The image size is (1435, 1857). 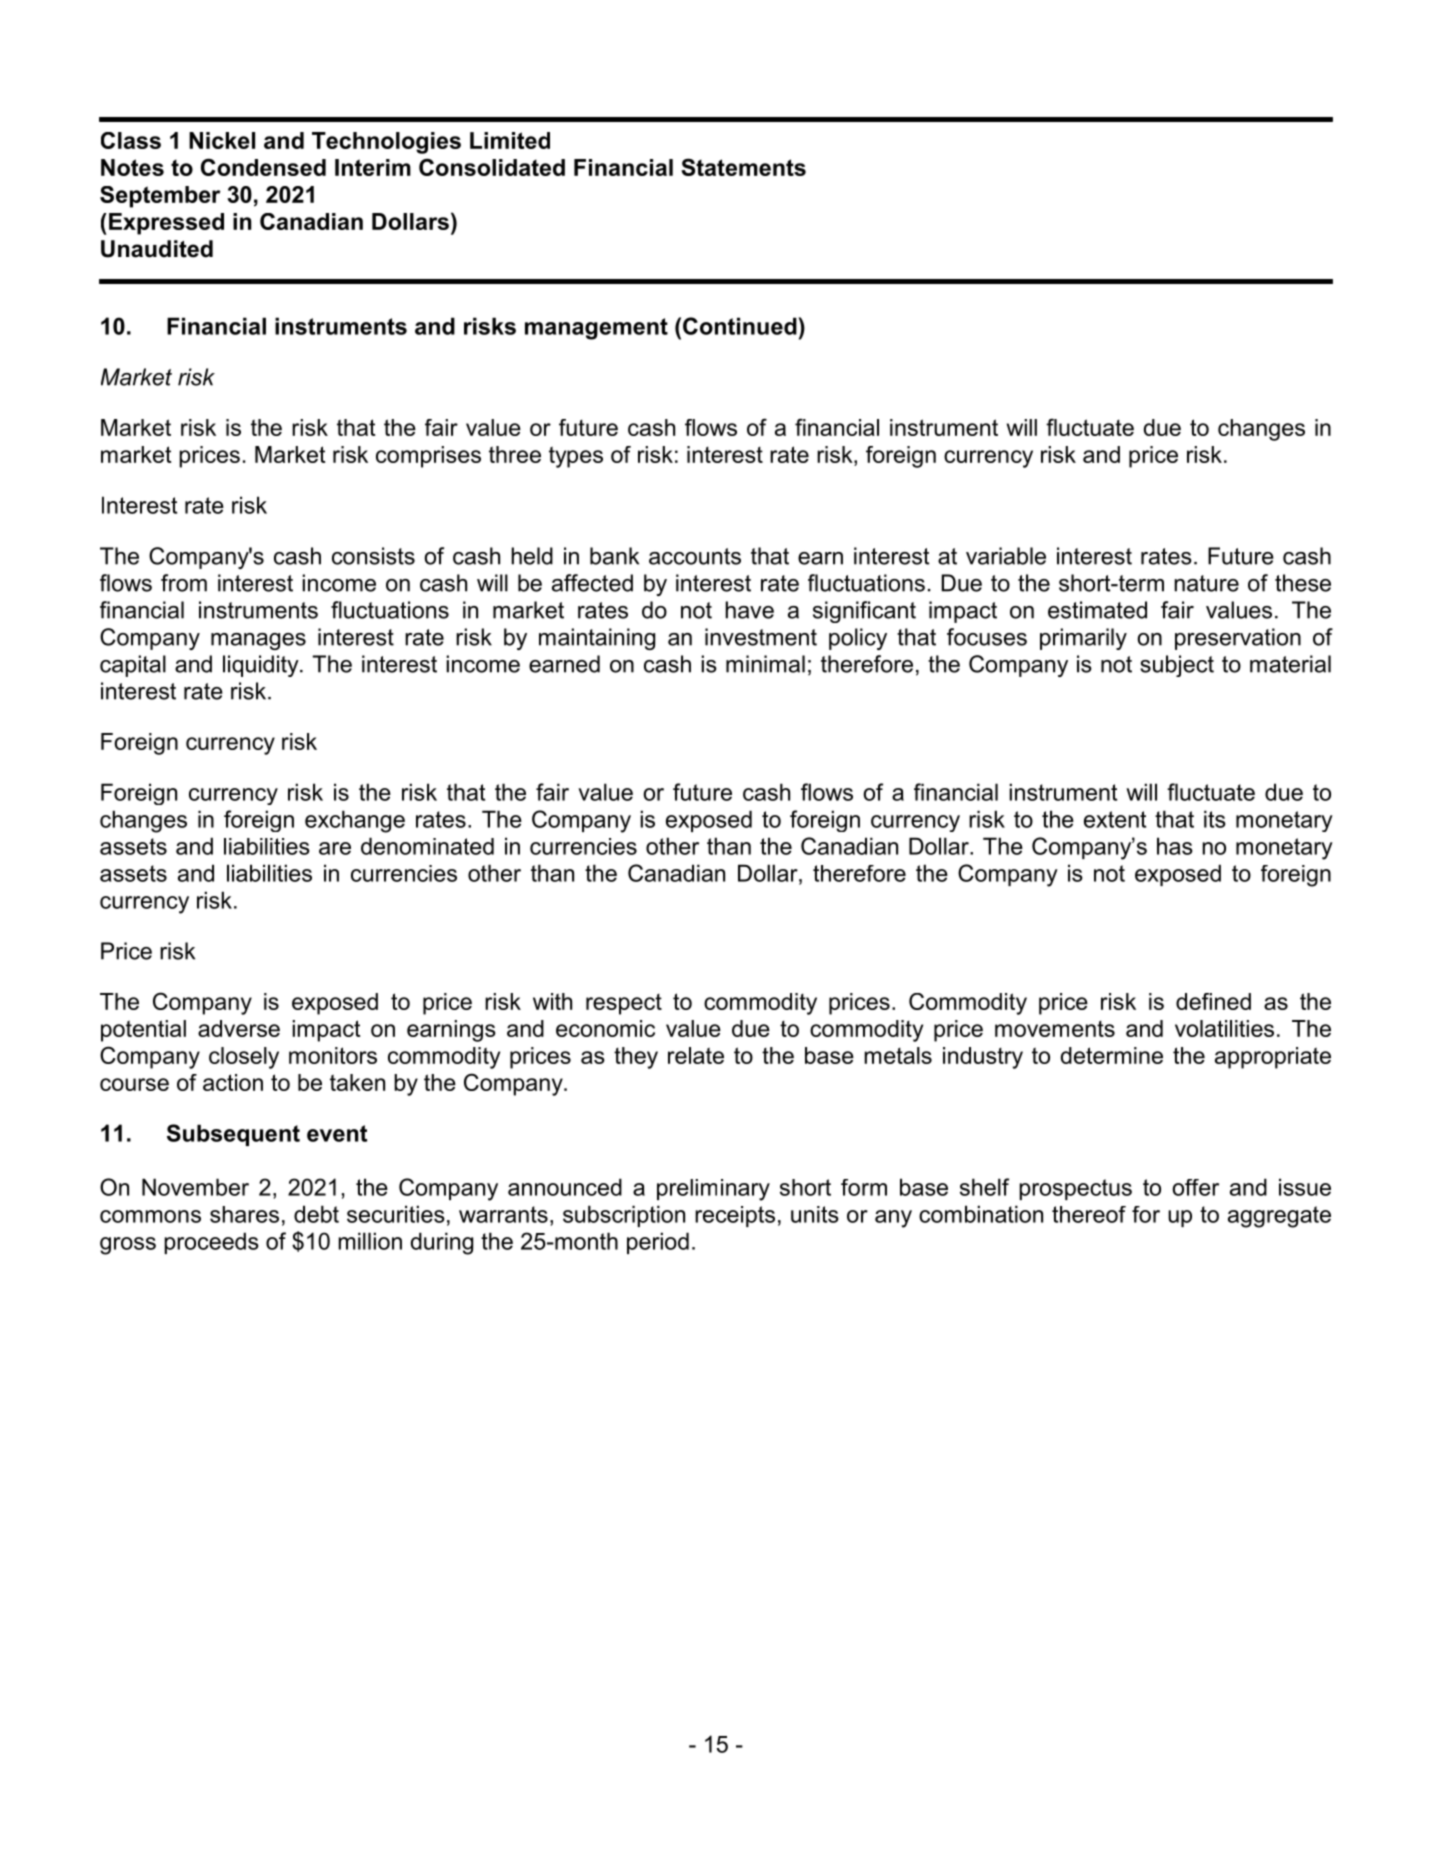 I want to click on subject, so click(x=1177, y=666).
